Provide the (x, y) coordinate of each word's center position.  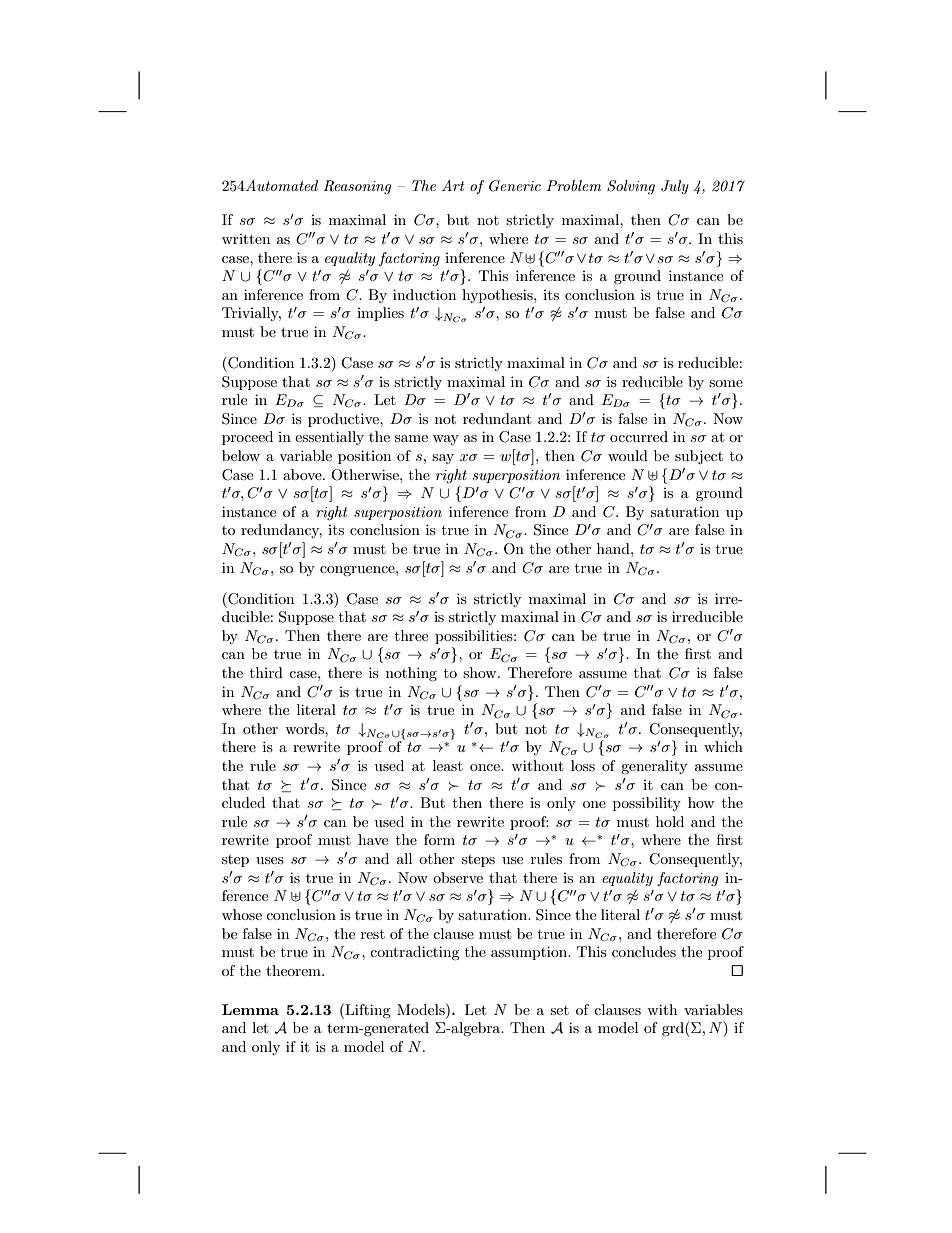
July (675, 187)
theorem (294, 970)
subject (699, 457)
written (246, 239)
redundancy (281, 531)
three (411, 635)
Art (453, 185)
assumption (530, 953)
